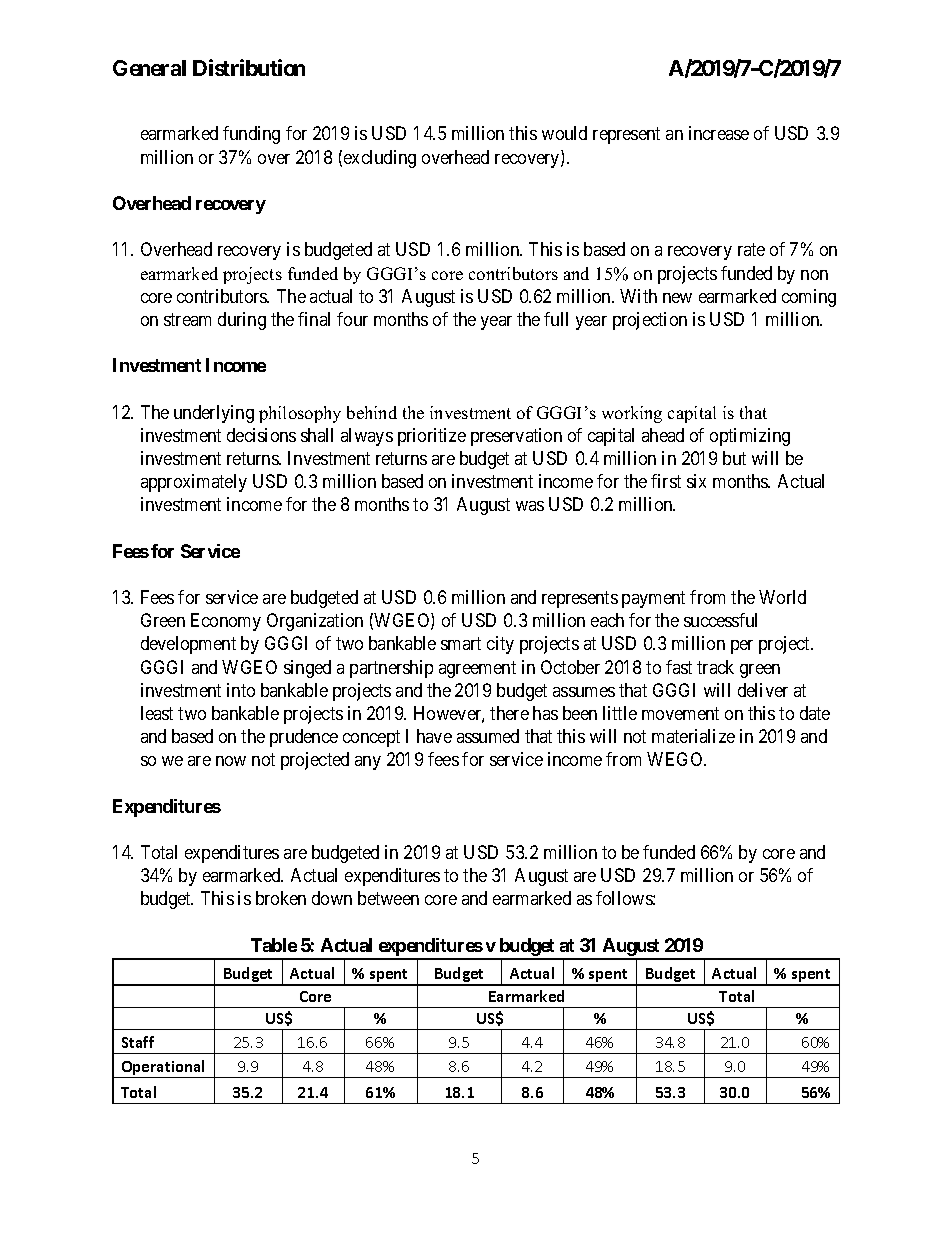  I want to click on optimizing, so click(750, 437).
